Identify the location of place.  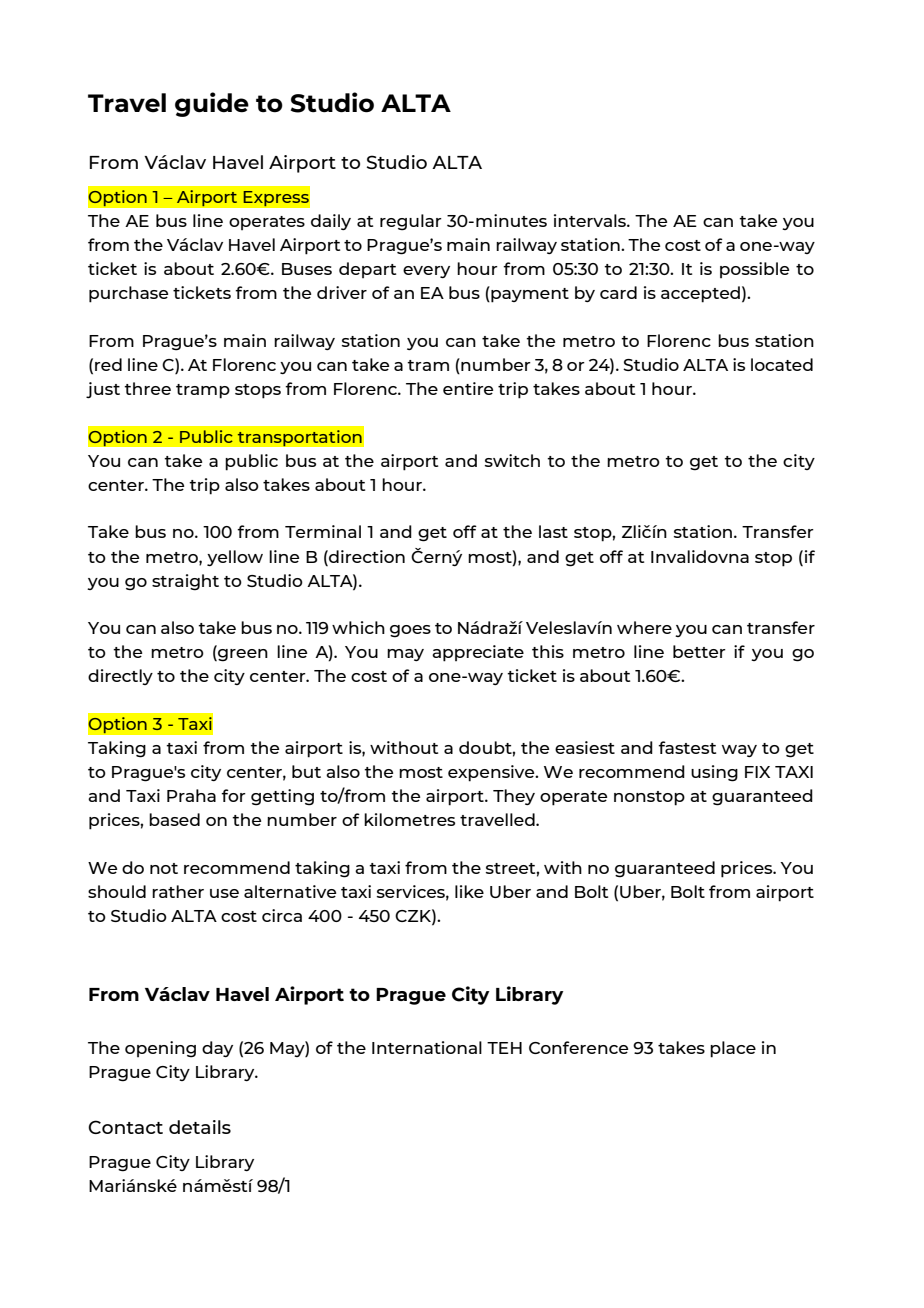
(733, 1049).
